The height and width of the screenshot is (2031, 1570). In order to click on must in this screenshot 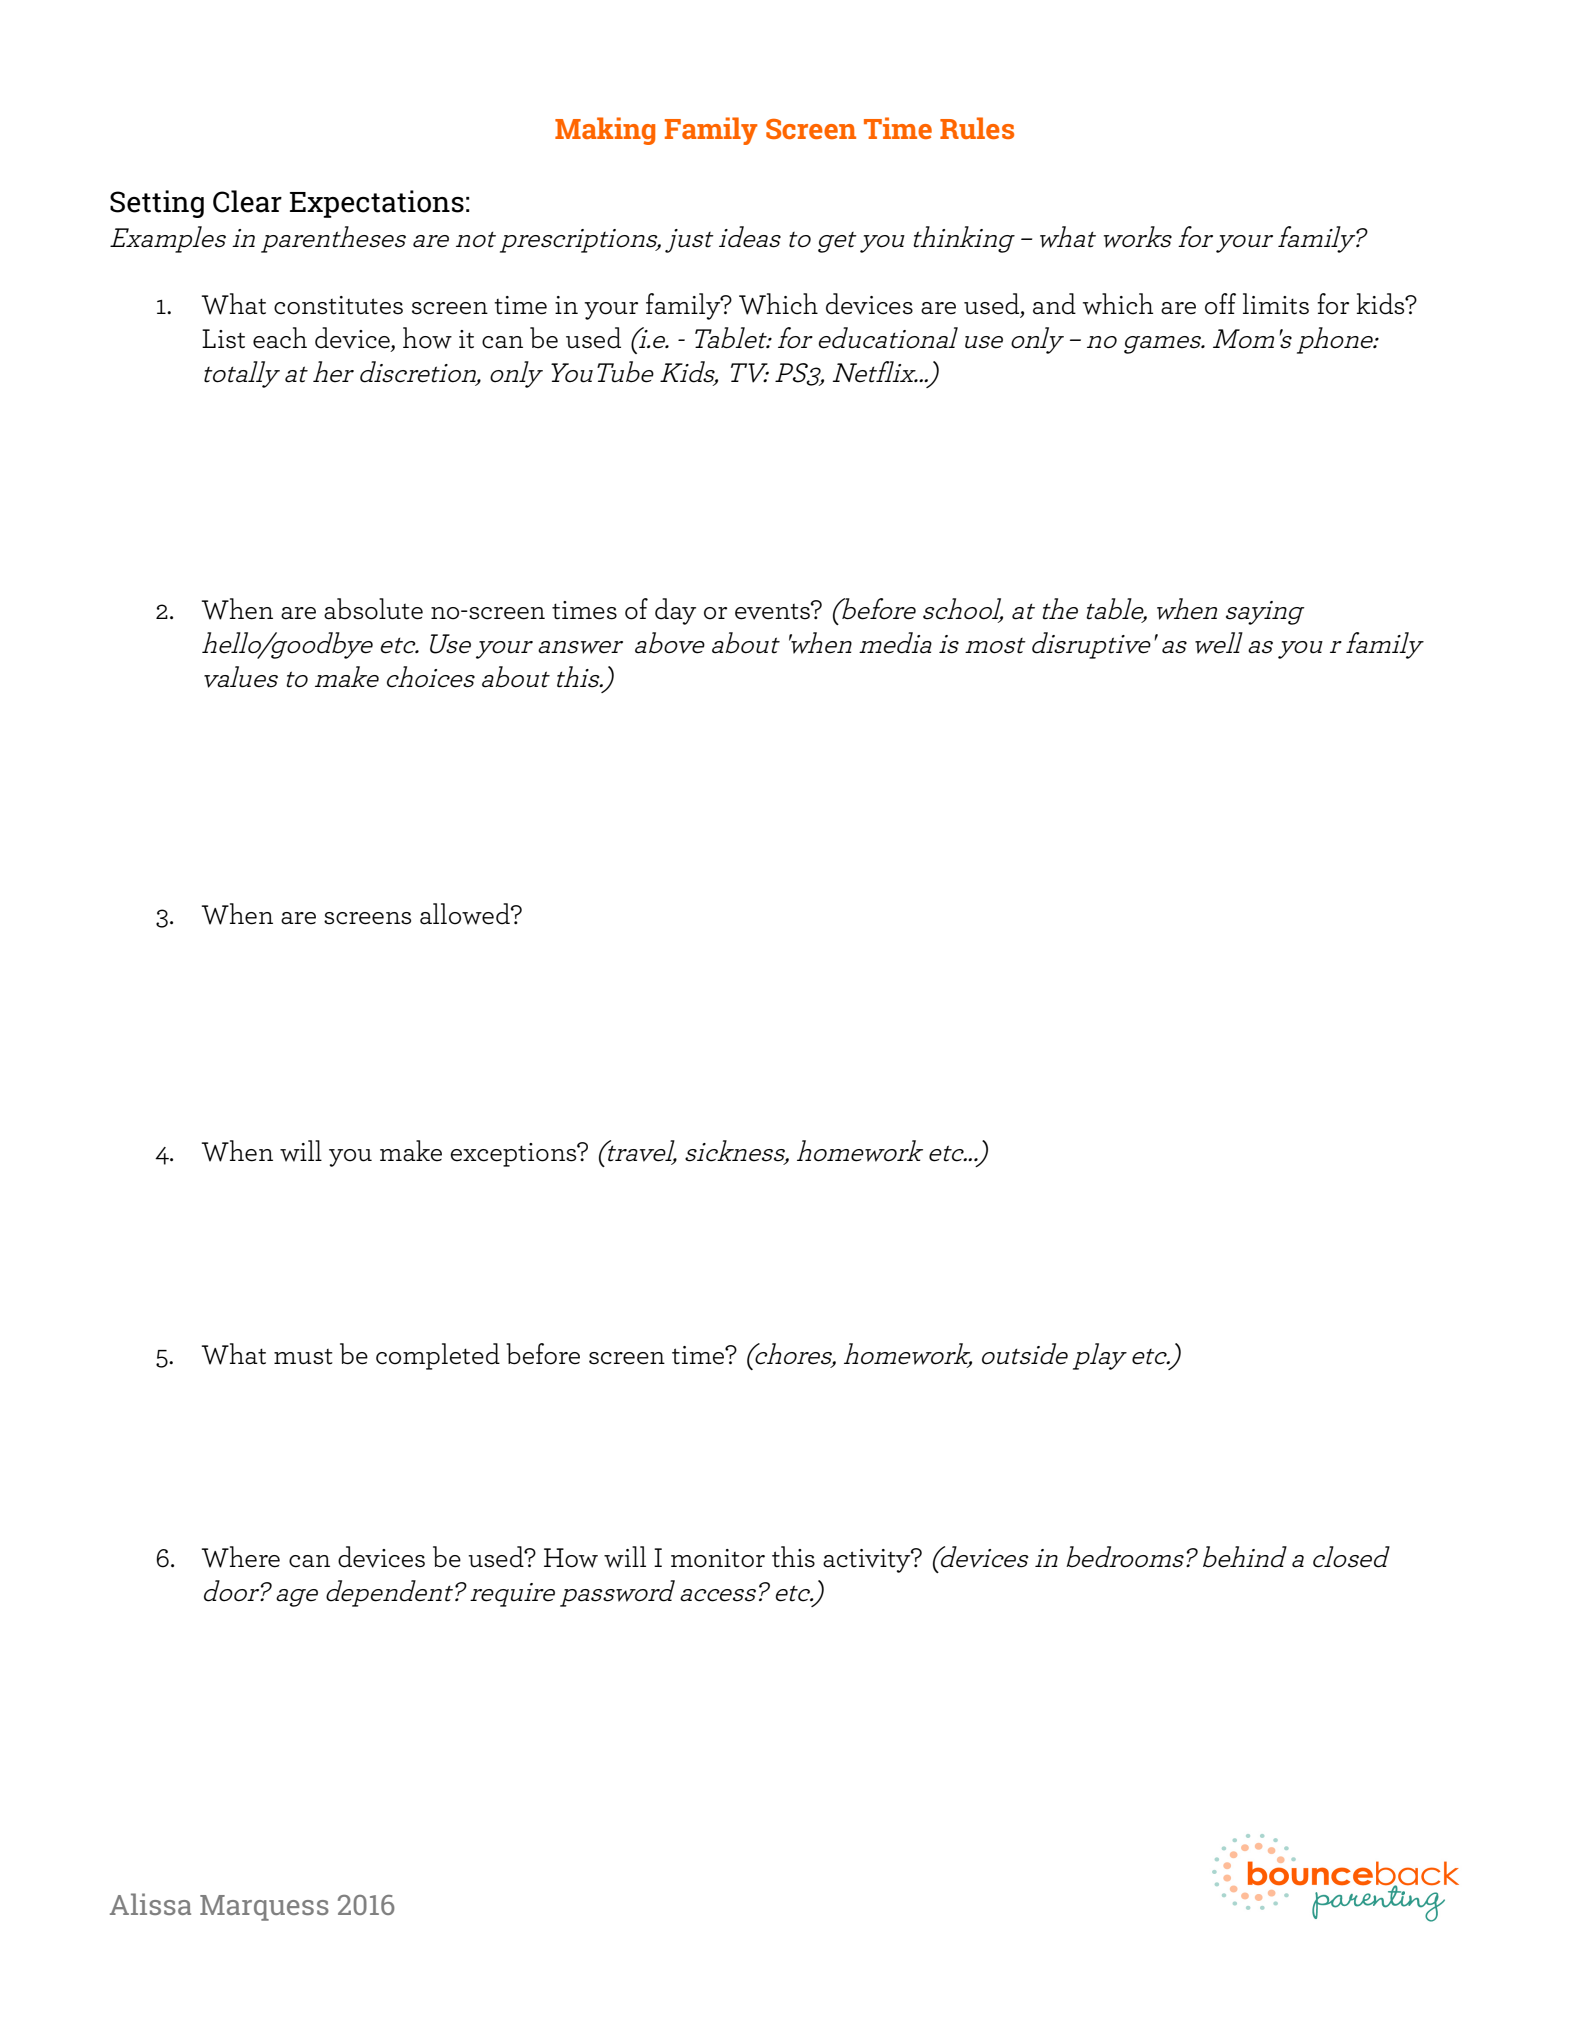, I will do `click(303, 1357)`.
